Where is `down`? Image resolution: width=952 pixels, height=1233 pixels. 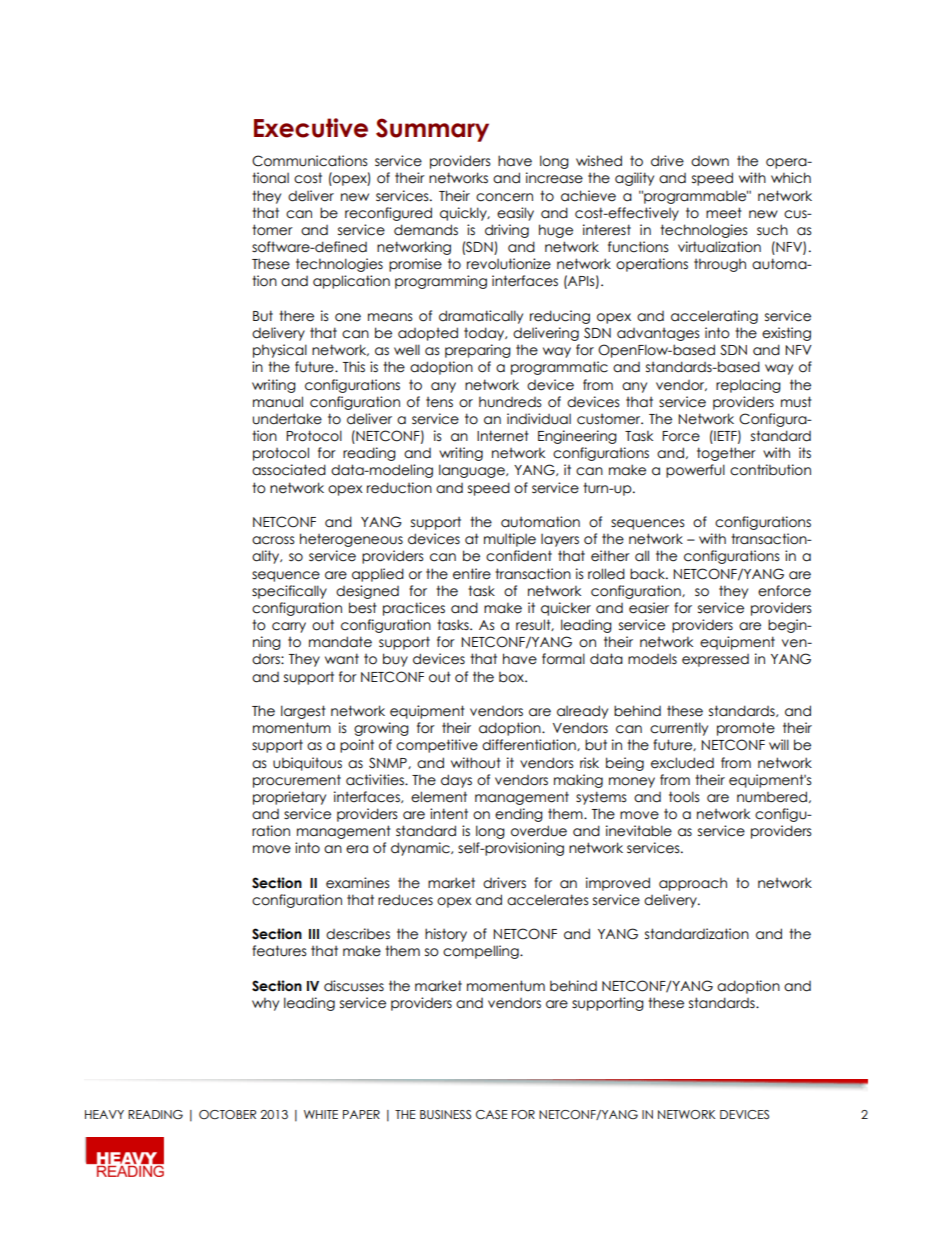 down is located at coordinates (710, 161).
